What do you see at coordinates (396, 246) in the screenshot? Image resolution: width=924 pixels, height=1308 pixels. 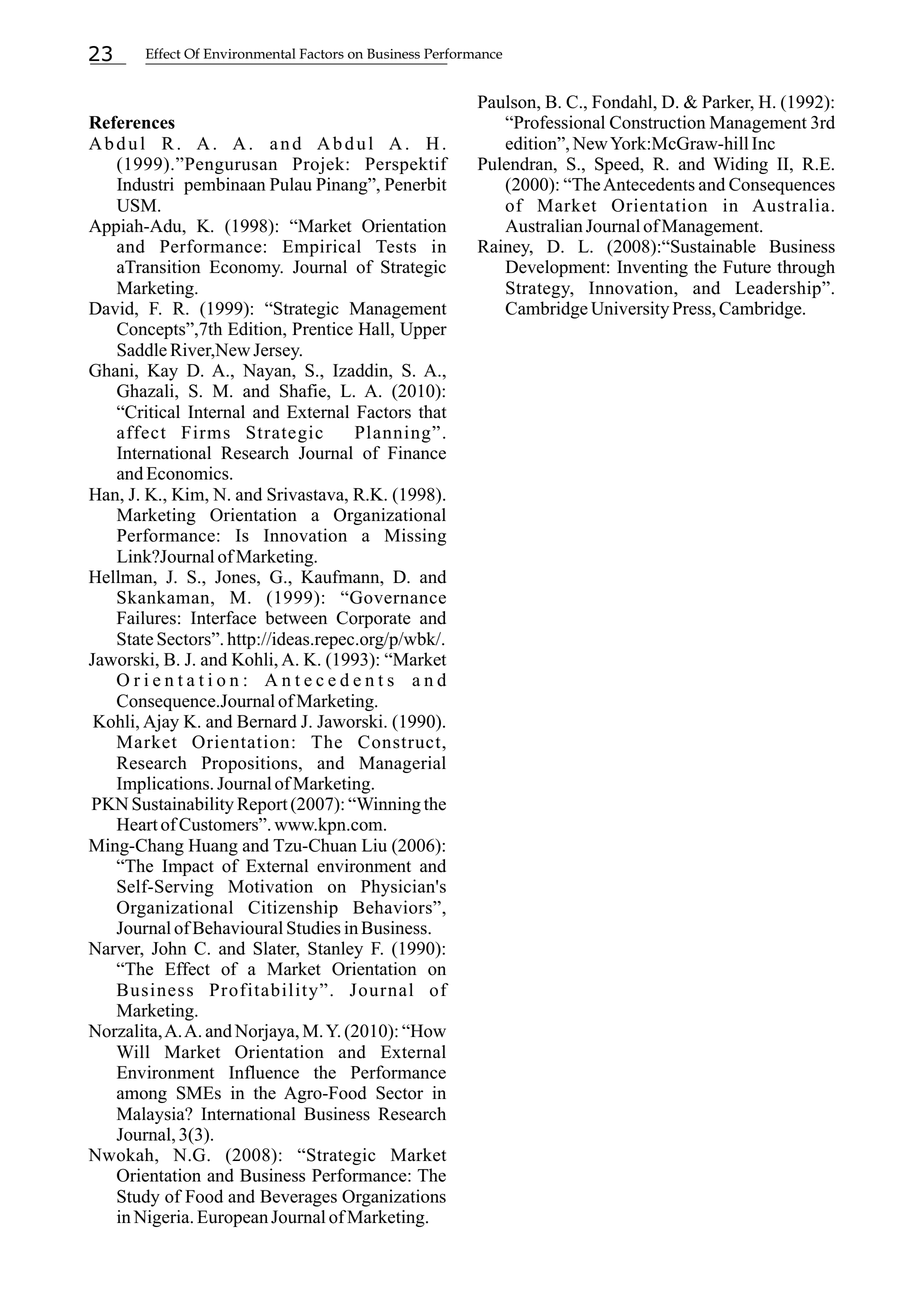 I see `Tests` at bounding box center [396, 246].
